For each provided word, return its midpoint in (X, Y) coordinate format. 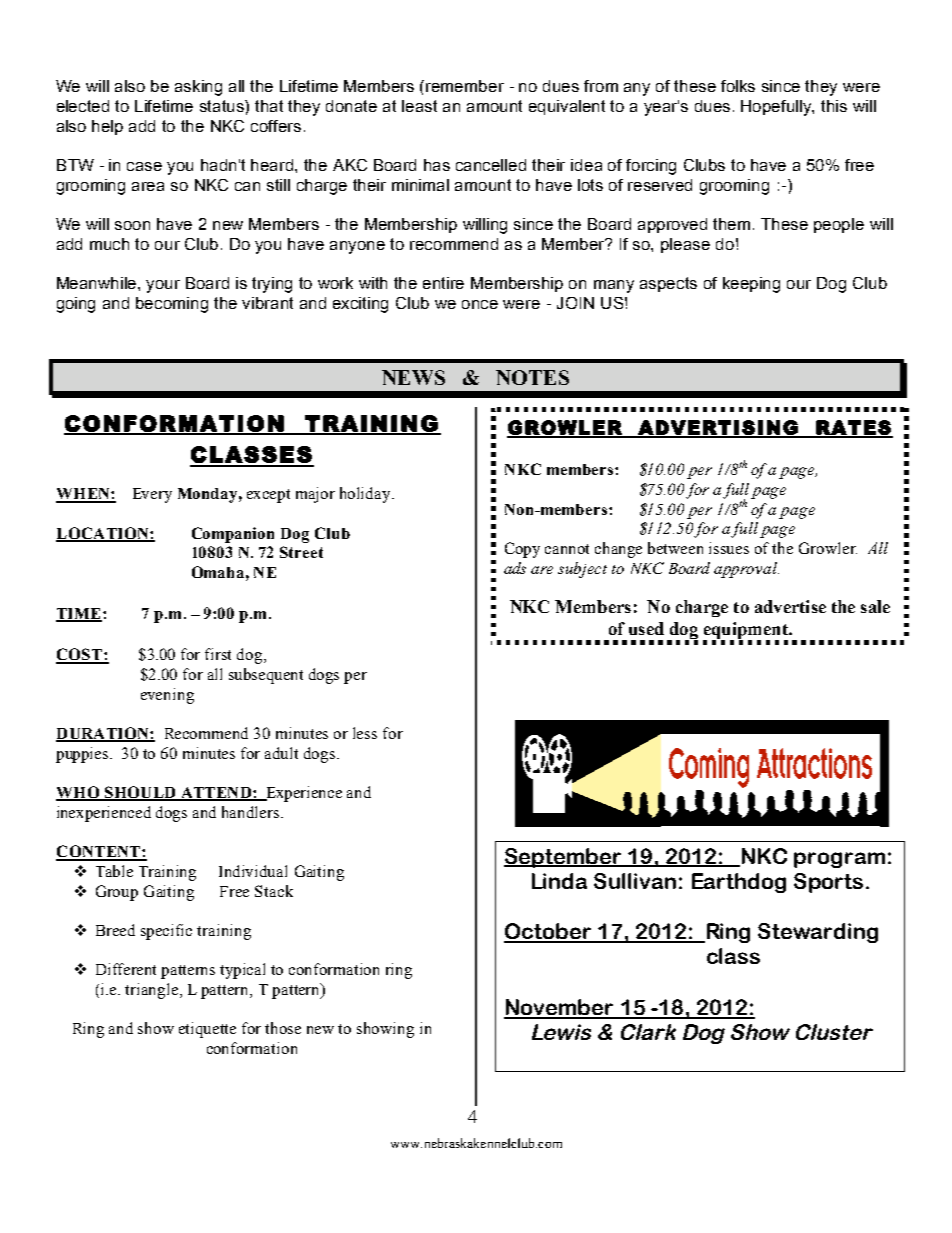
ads (515, 568)
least (419, 106)
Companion (233, 535)
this (834, 106)
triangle (151, 991)
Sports (828, 883)
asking (198, 88)
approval (746, 570)
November (560, 1008)
